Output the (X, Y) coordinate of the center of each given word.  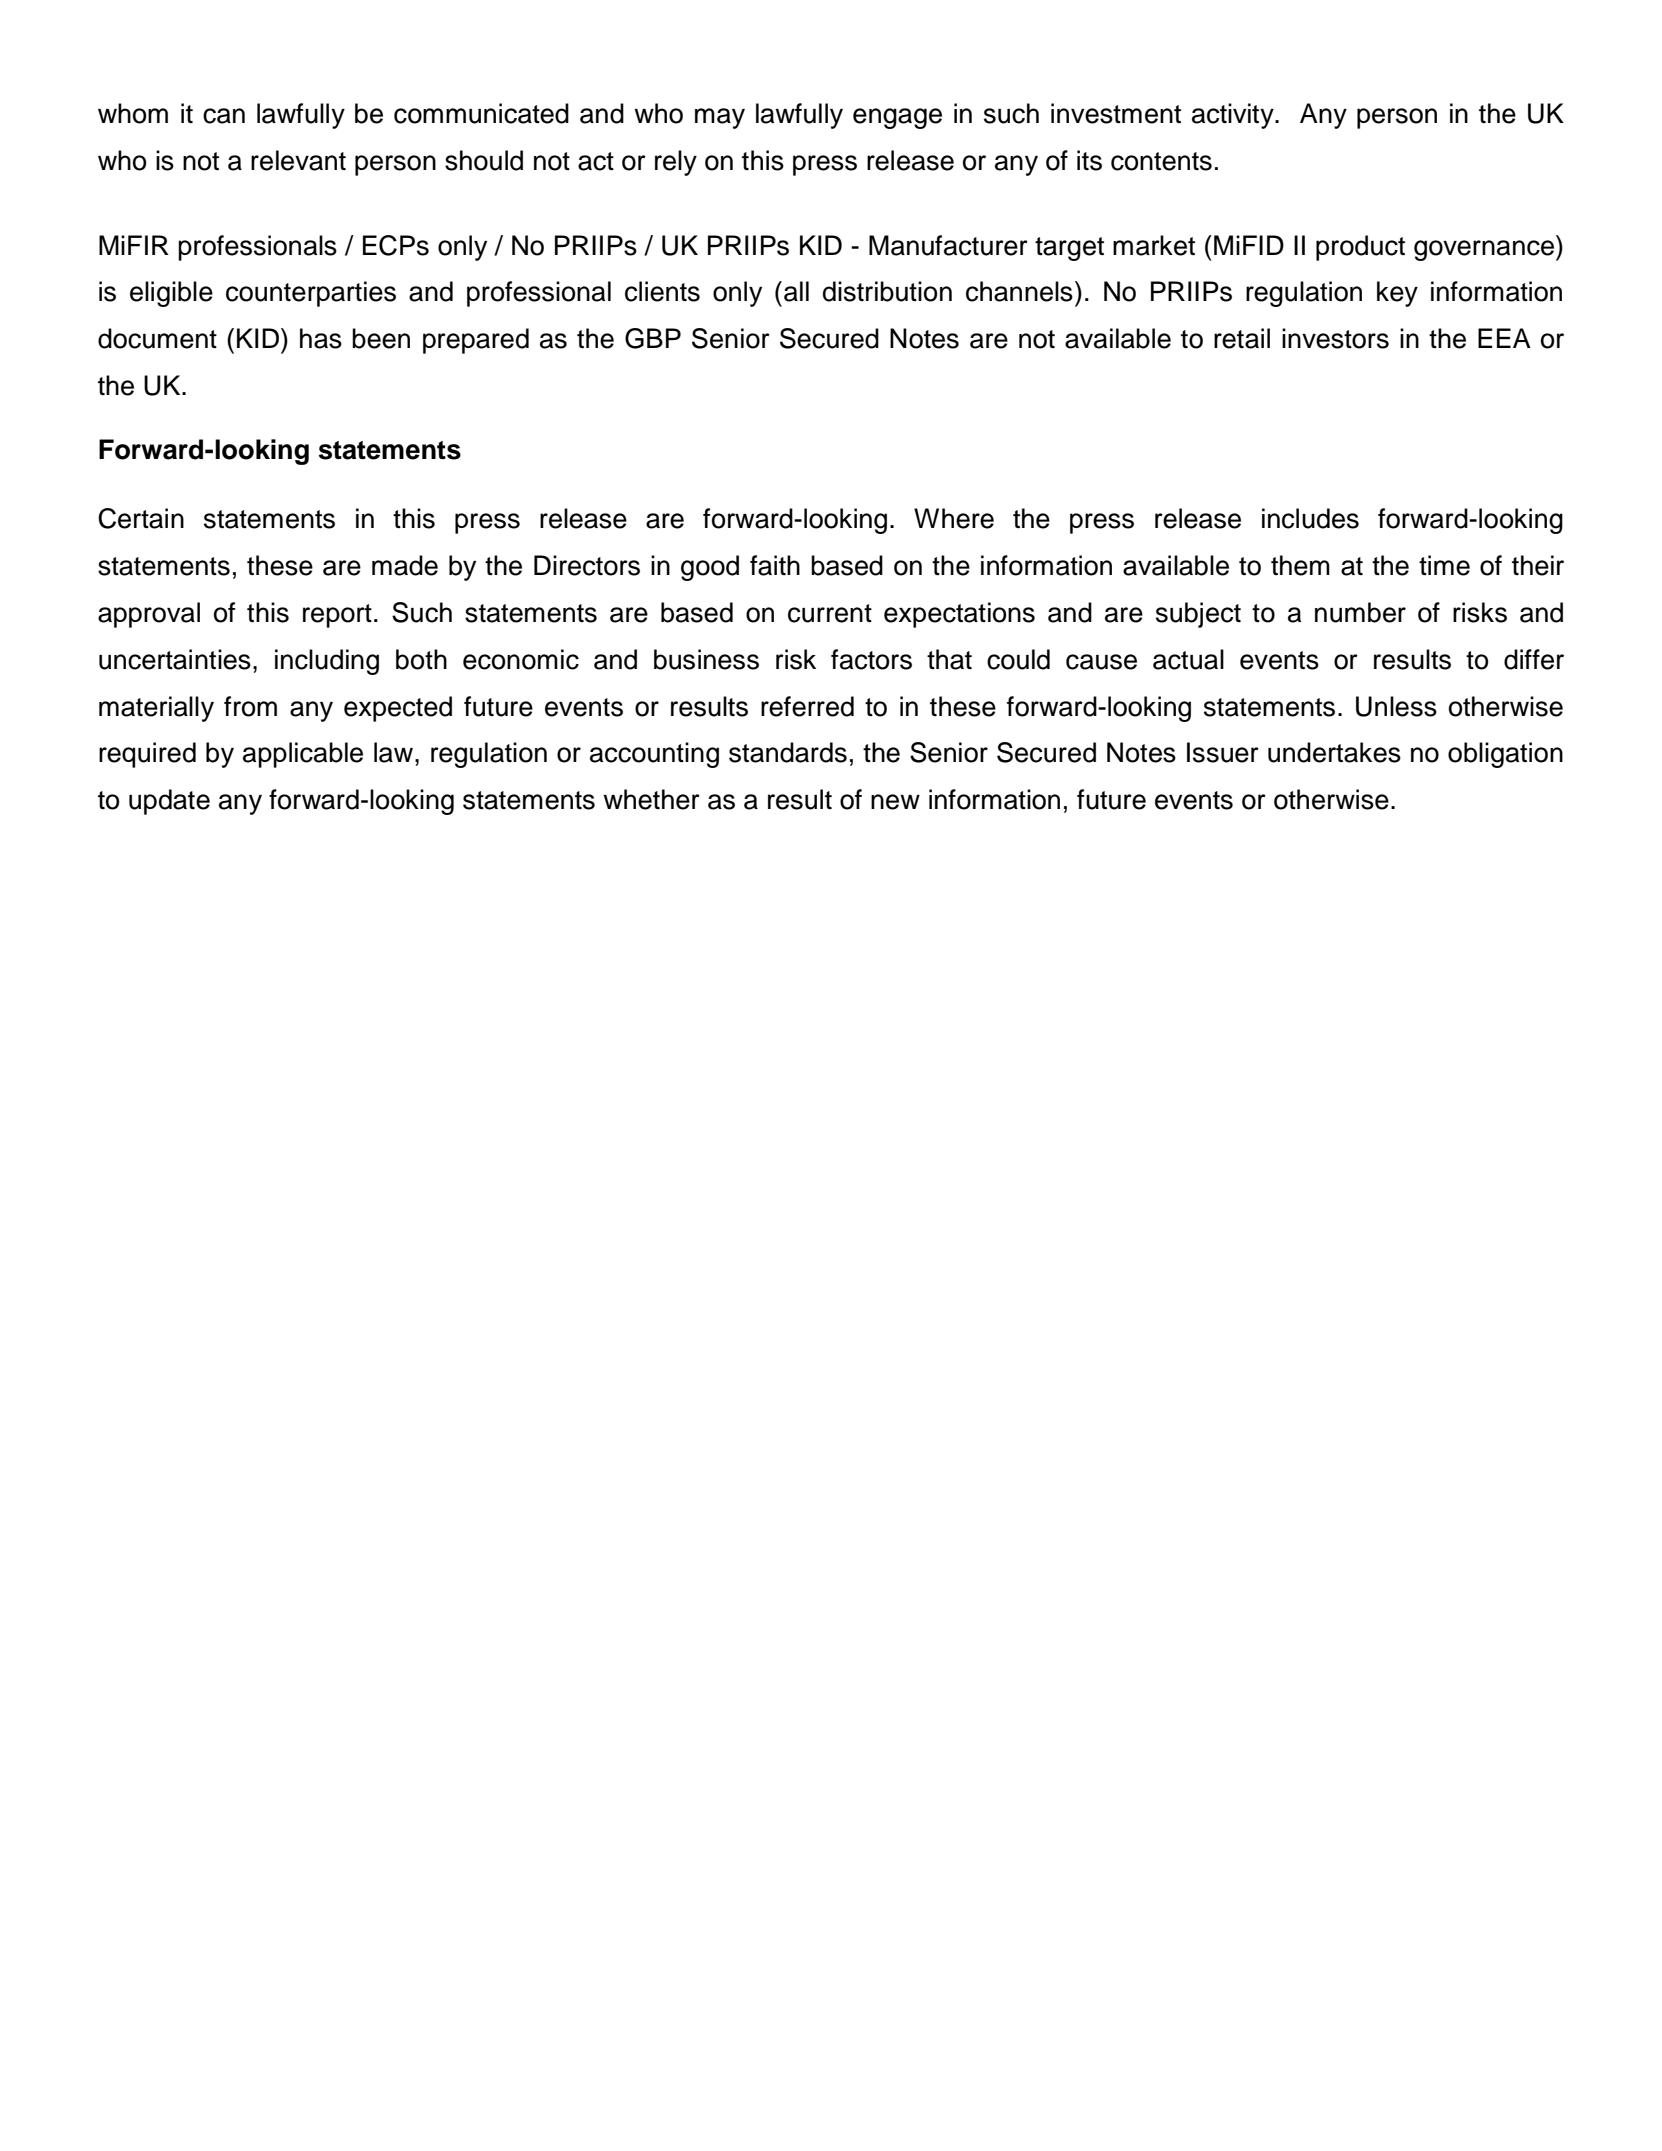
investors (1335, 338)
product (1360, 248)
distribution (887, 291)
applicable (303, 755)
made (405, 565)
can (224, 116)
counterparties (311, 294)
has (321, 338)
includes (1310, 518)
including (327, 662)
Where (954, 518)
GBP (653, 338)
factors (871, 659)
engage (897, 118)
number (1360, 612)
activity (1234, 116)
